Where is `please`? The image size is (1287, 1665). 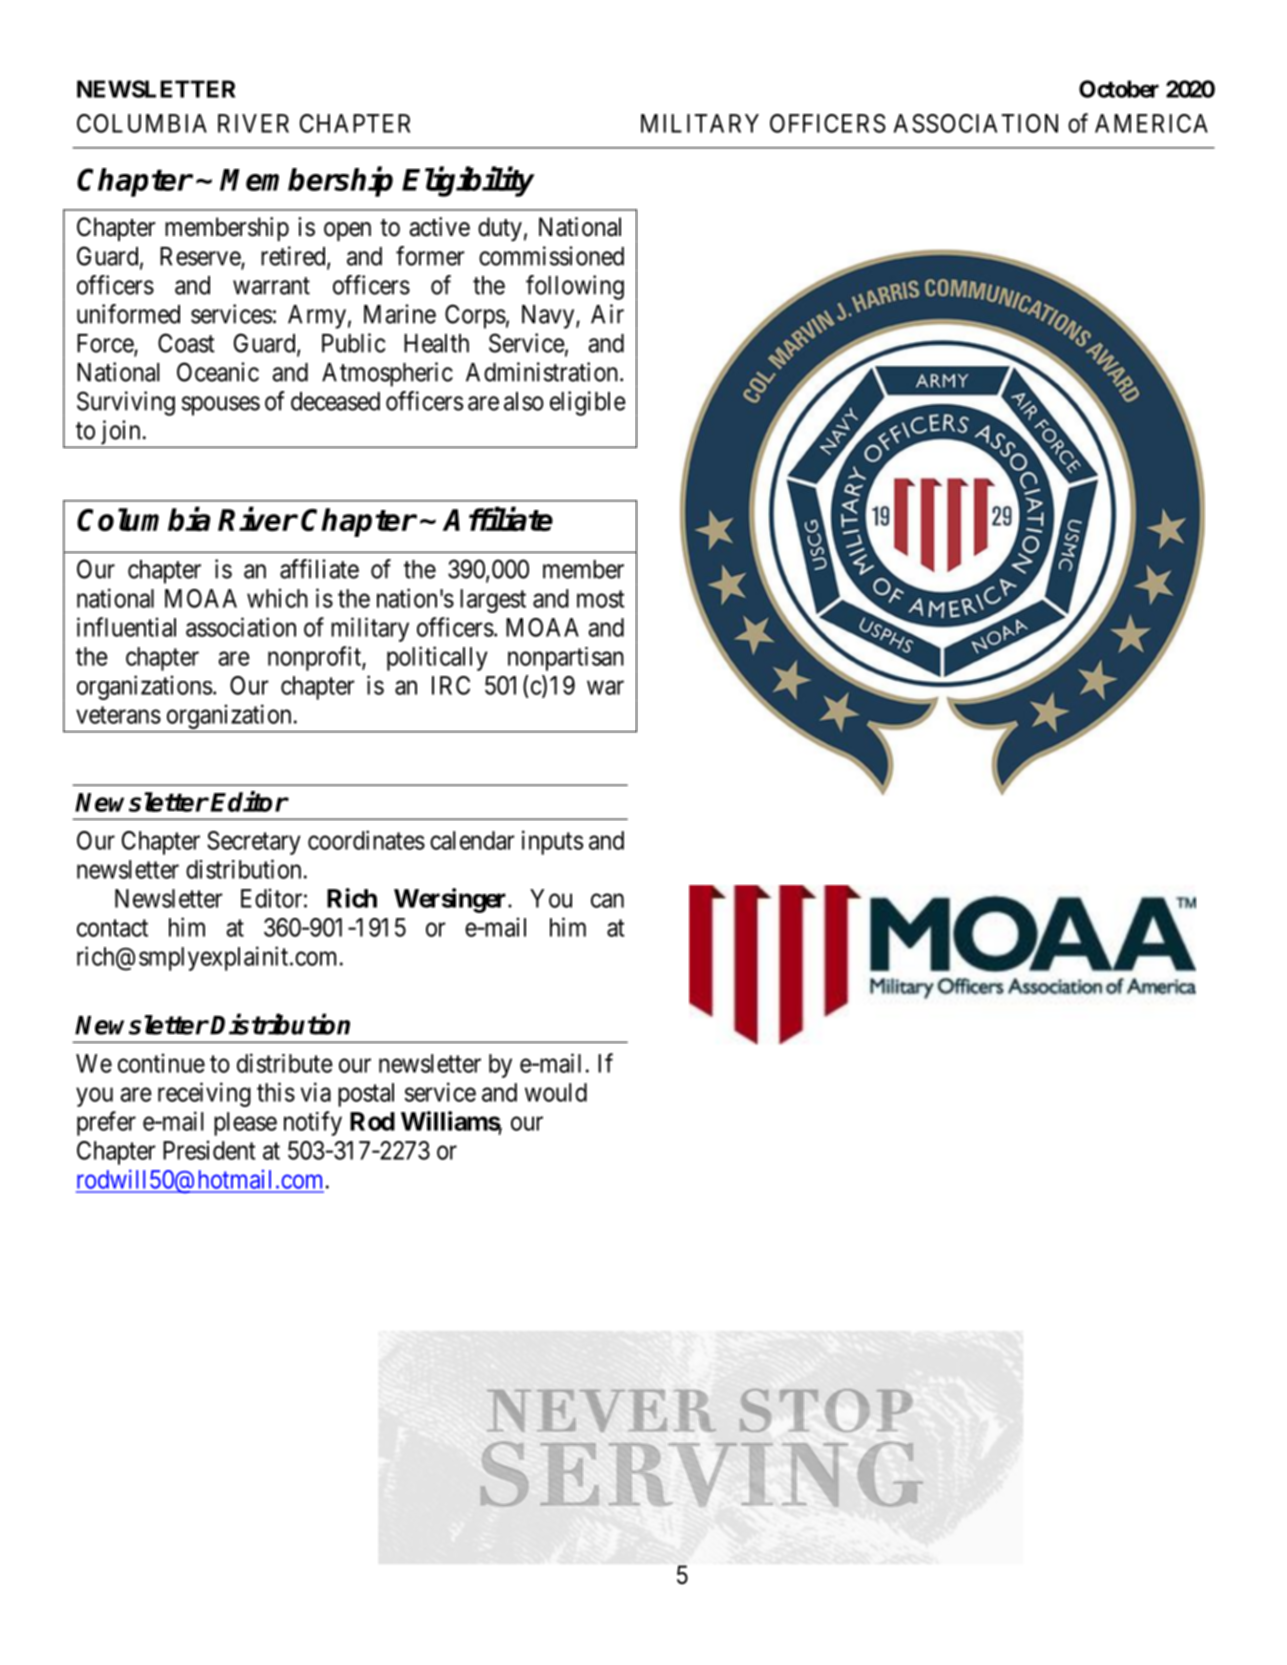
please is located at coordinates (245, 1124).
